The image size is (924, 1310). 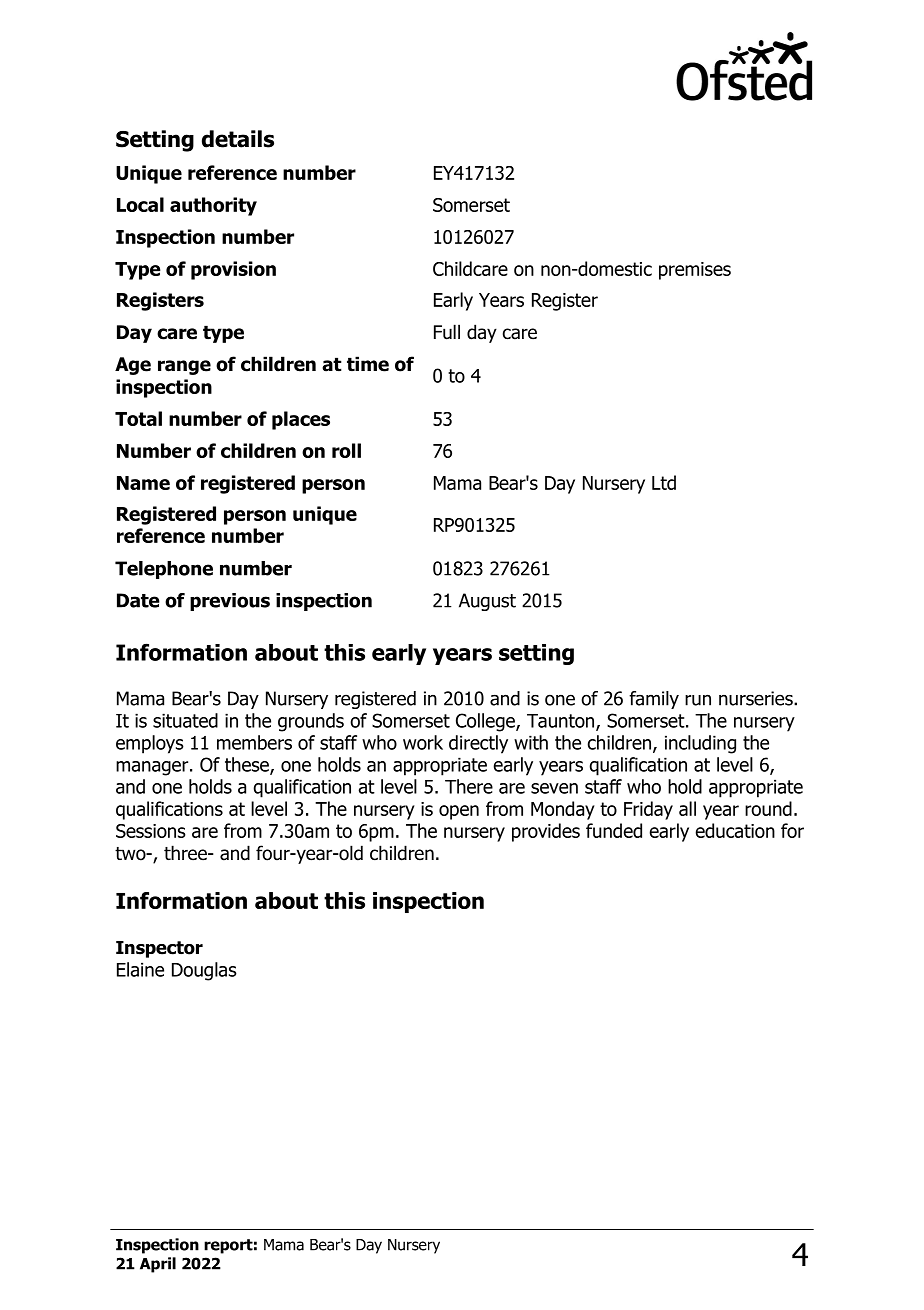 What do you see at coordinates (213, 206) in the screenshot?
I see `authority` at bounding box center [213, 206].
